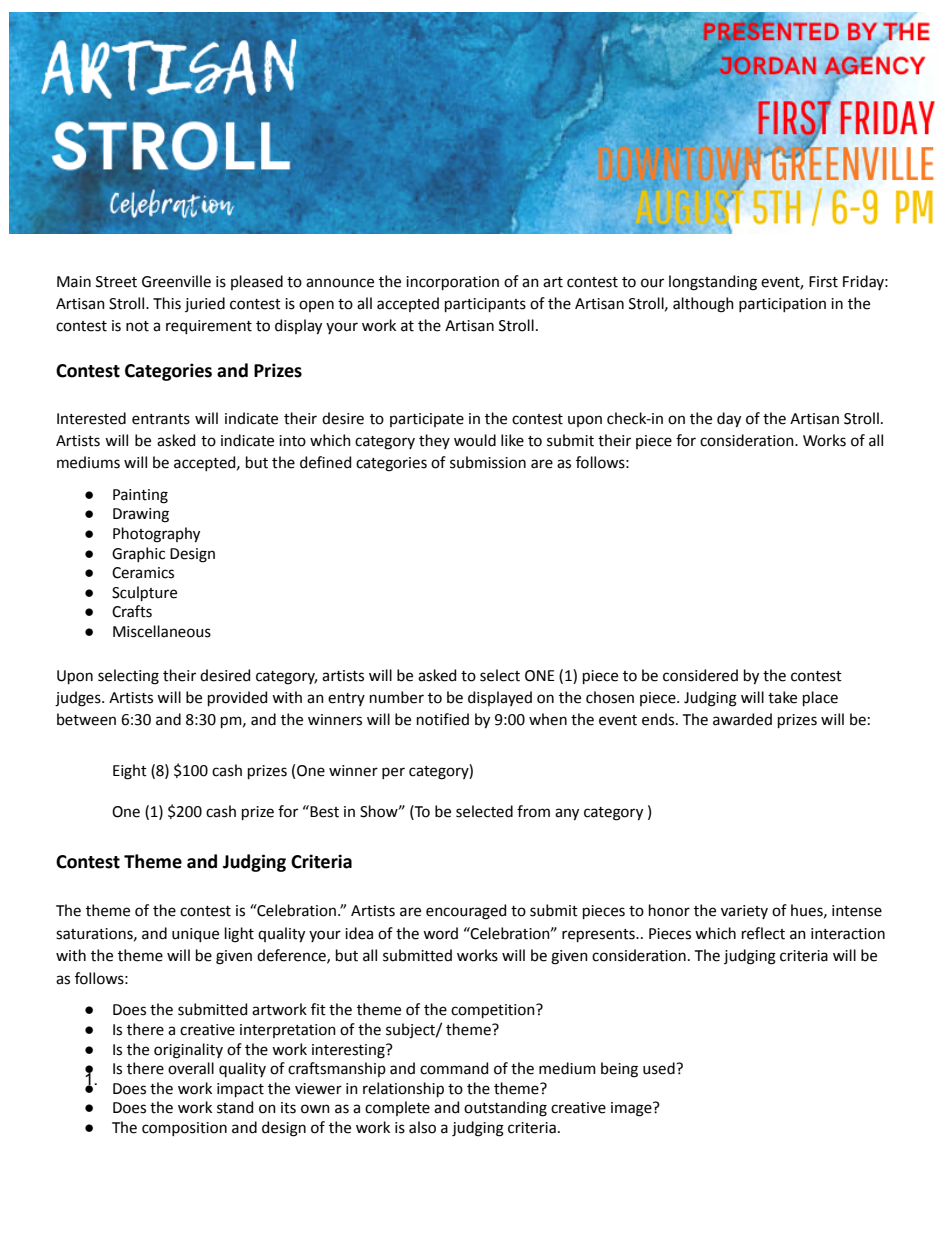 The image size is (952, 1233). Describe the element at coordinates (782, 305) in the page. I see `participation` at that location.
